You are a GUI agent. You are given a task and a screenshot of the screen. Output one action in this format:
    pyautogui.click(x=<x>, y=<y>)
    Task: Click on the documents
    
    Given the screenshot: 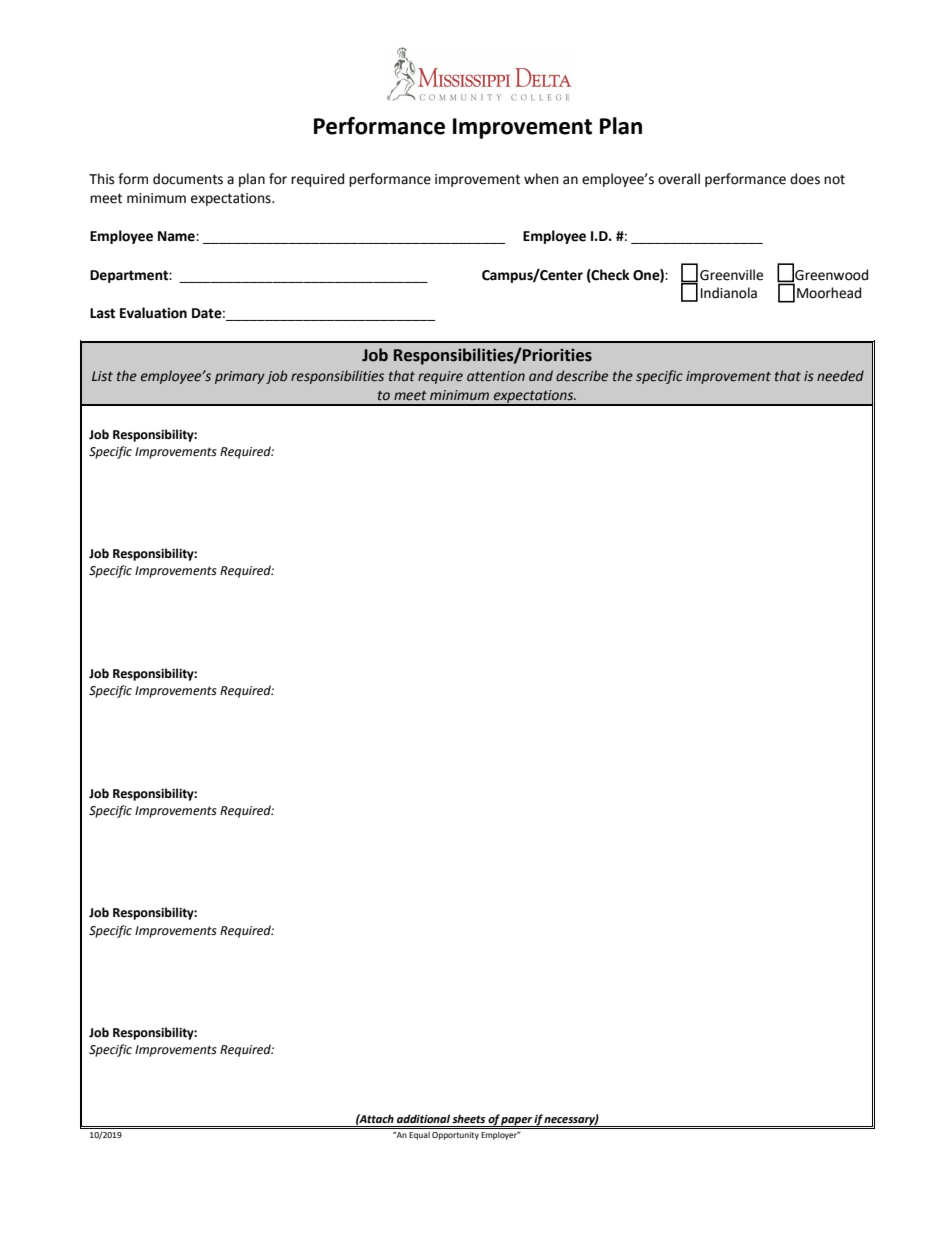 What is the action you would take?
    pyautogui.click(x=188, y=179)
